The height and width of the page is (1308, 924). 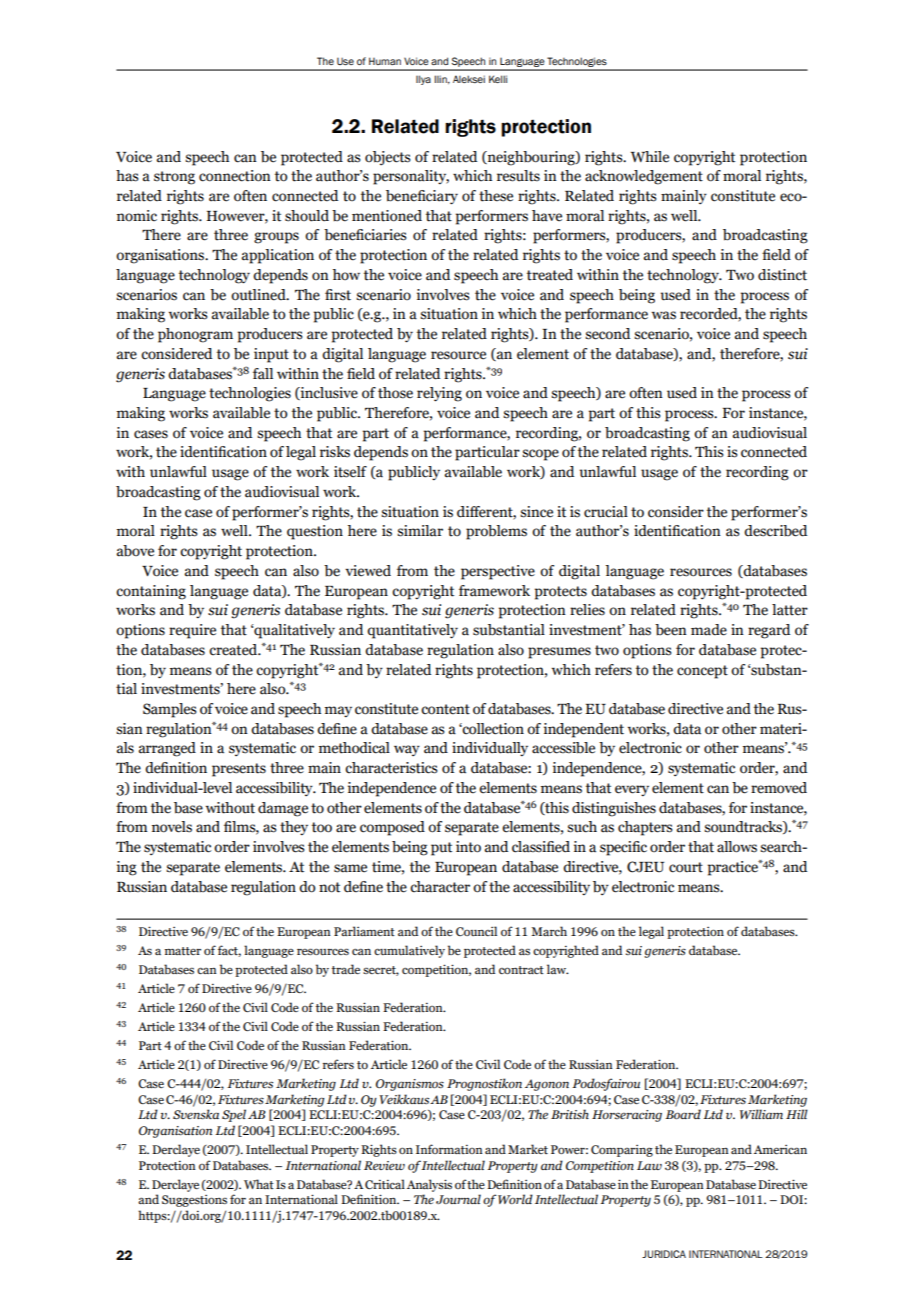 I want to click on require, so click(x=192, y=631).
